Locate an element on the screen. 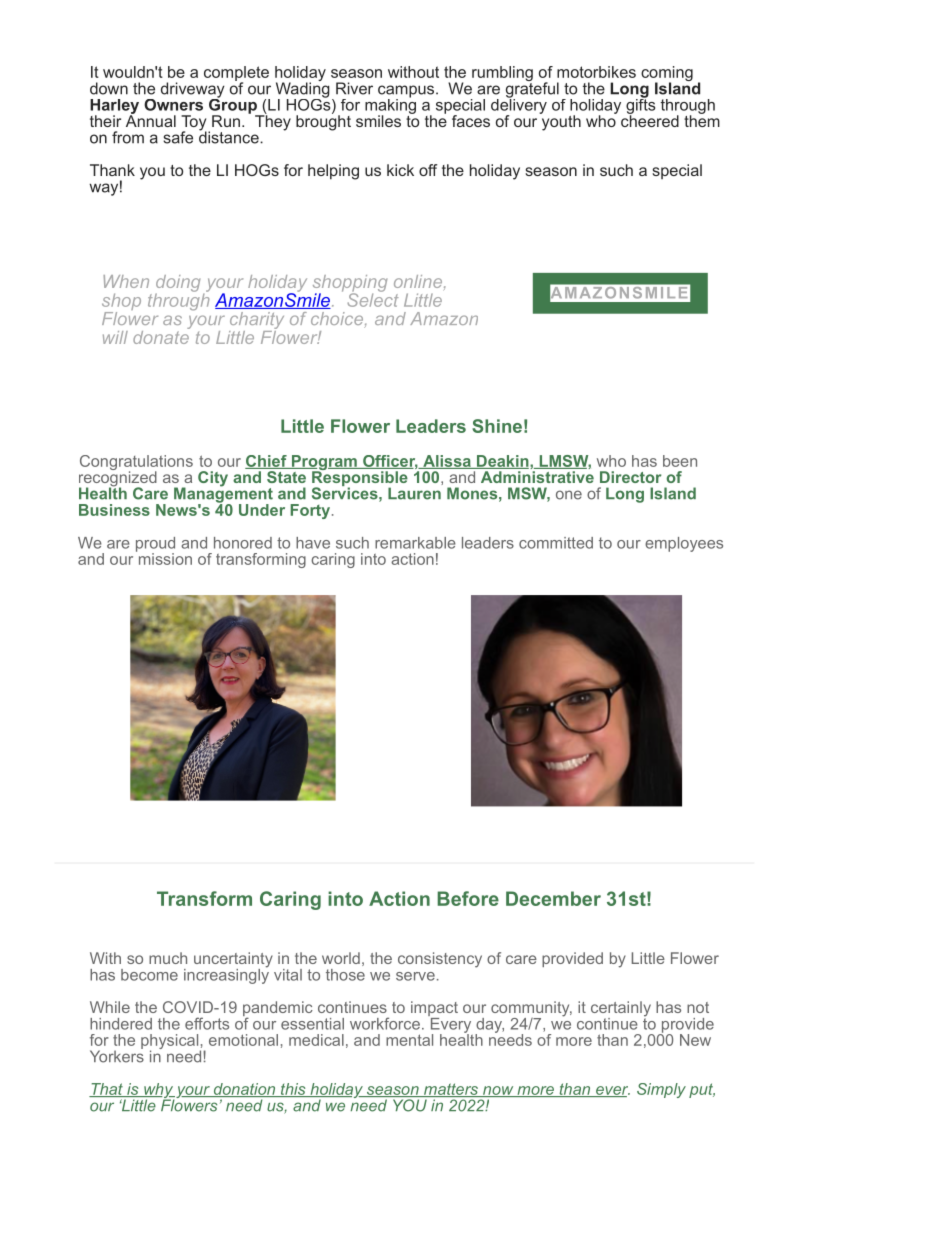  Director is located at coordinates (631, 477).
